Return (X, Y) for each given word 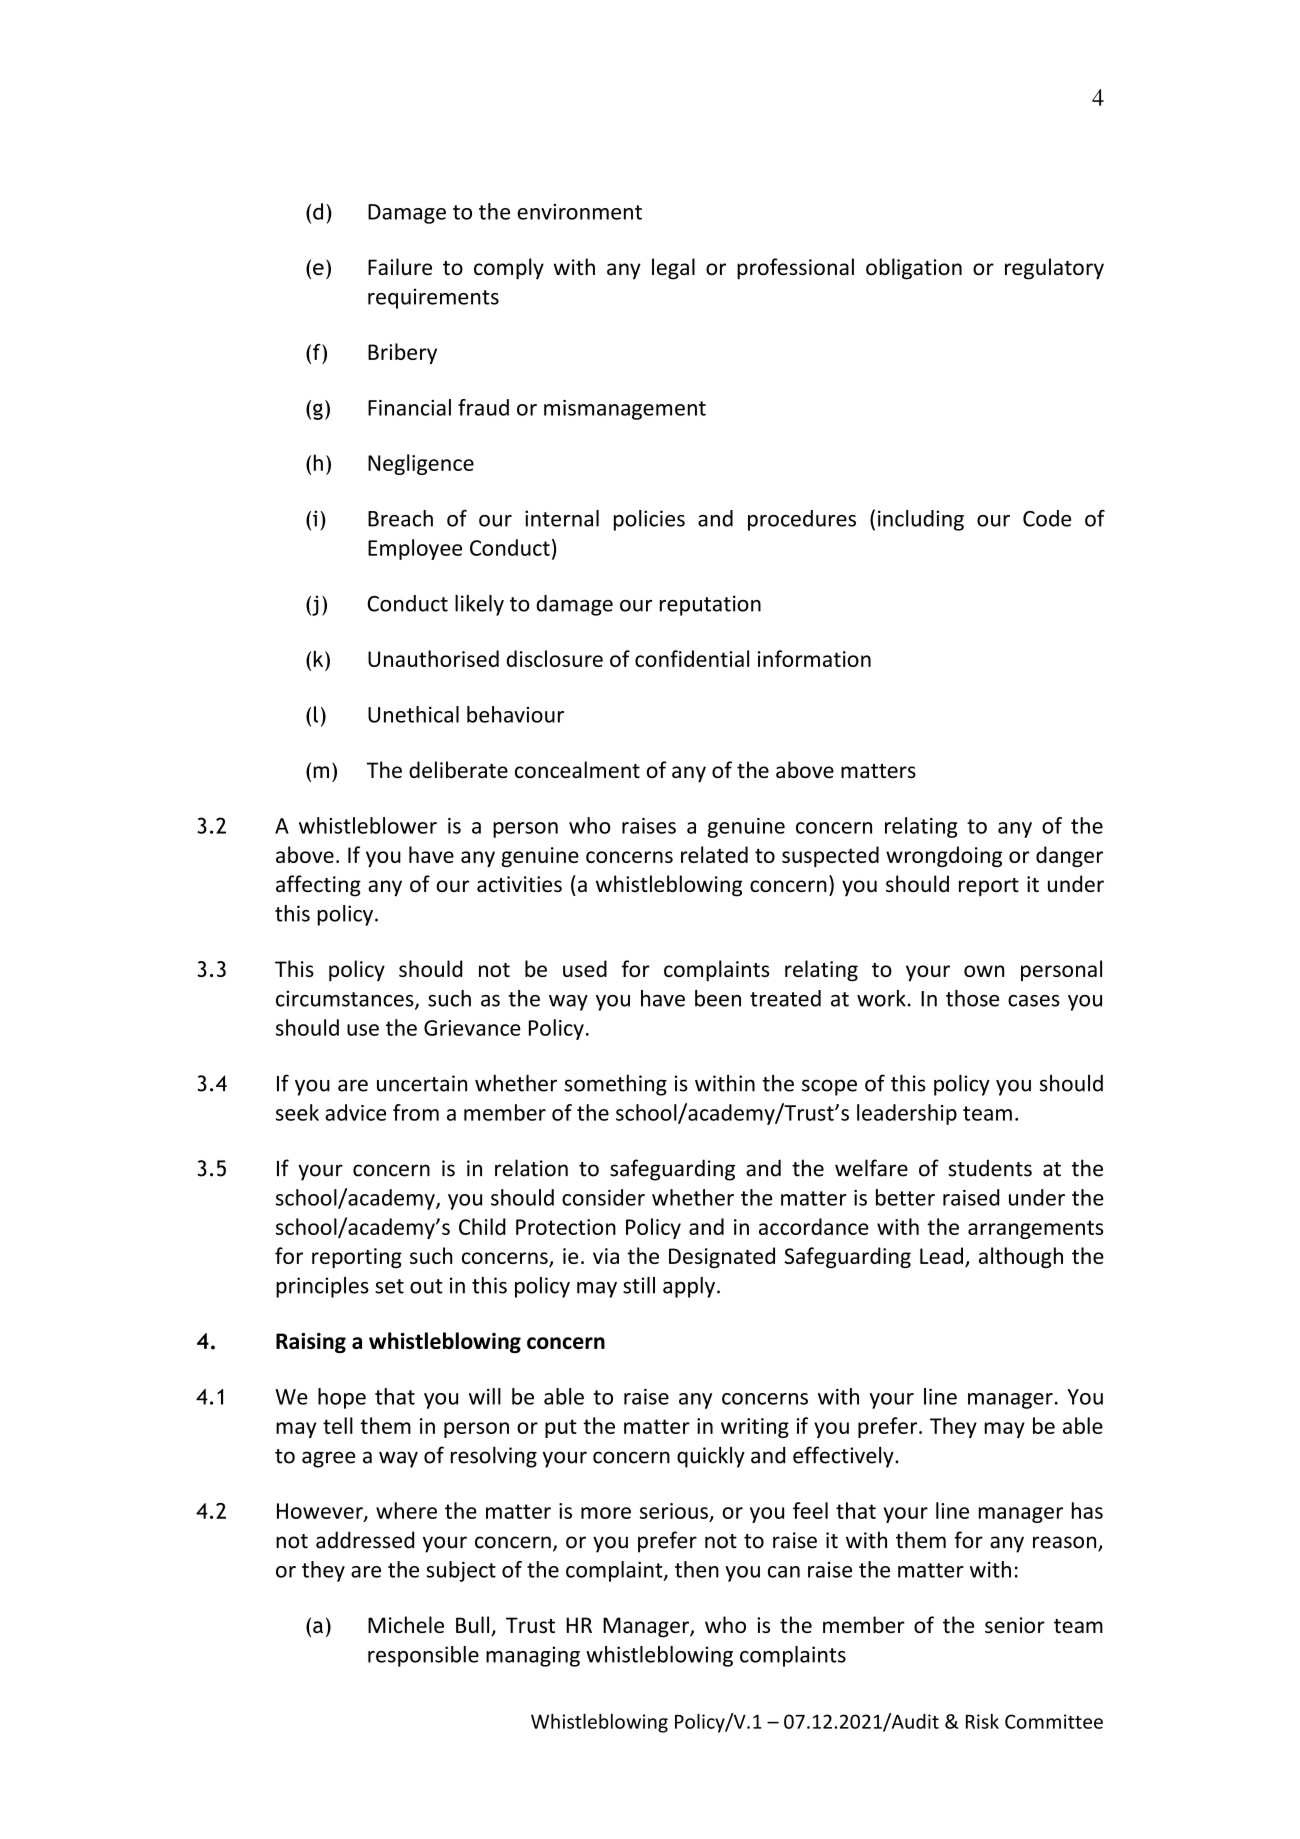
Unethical (413, 714)
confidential (692, 658)
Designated (722, 1257)
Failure (400, 266)
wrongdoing (944, 856)
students (990, 1168)
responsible (423, 1656)
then (697, 1569)
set (389, 1286)
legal (673, 269)
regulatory (1054, 269)
